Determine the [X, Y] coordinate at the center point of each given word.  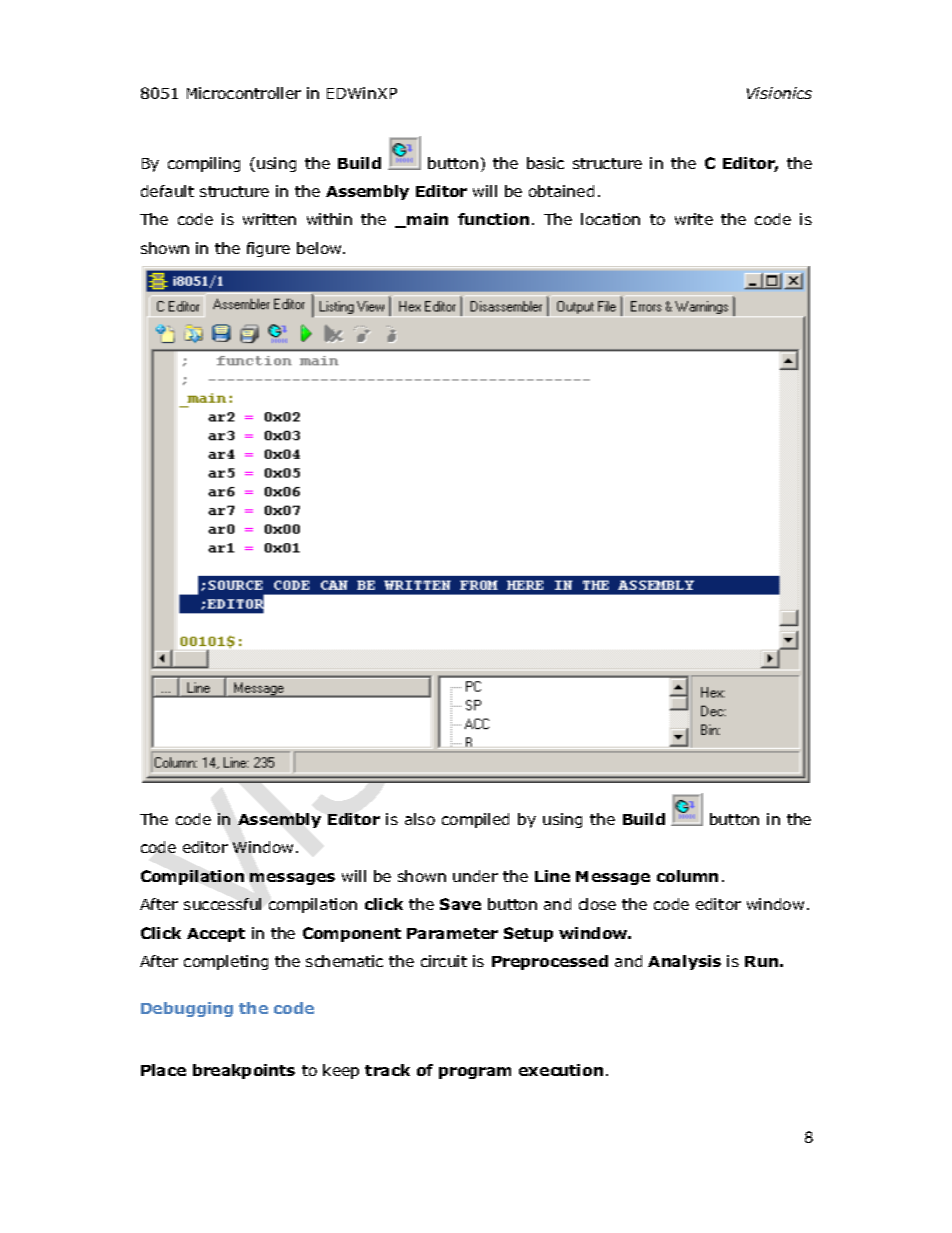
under [475, 876]
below [320, 248]
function [493, 219]
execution [561, 1070]
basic [545, 163]
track [387, 1070]
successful [222, 904]
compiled [475, 820]
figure [268, 249]
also [420, 819]
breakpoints [244, 1071]
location [610, 219]
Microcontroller [244, 93]
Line [552, 876]
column [687, 876]
